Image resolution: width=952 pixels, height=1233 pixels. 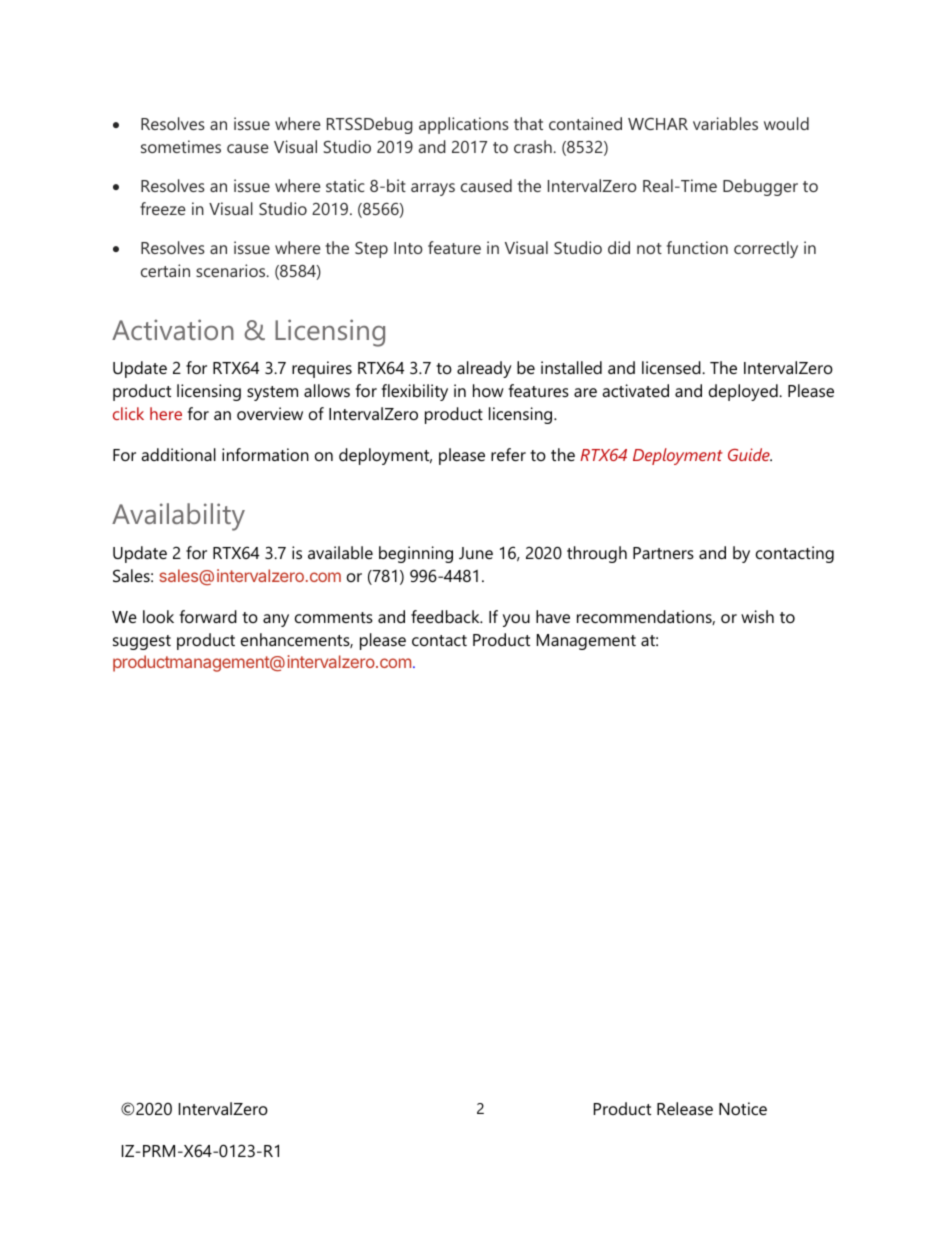 What do you see at coordinates (757, 616) in the image?
I see `wish` at bounding box center [757, 616].
